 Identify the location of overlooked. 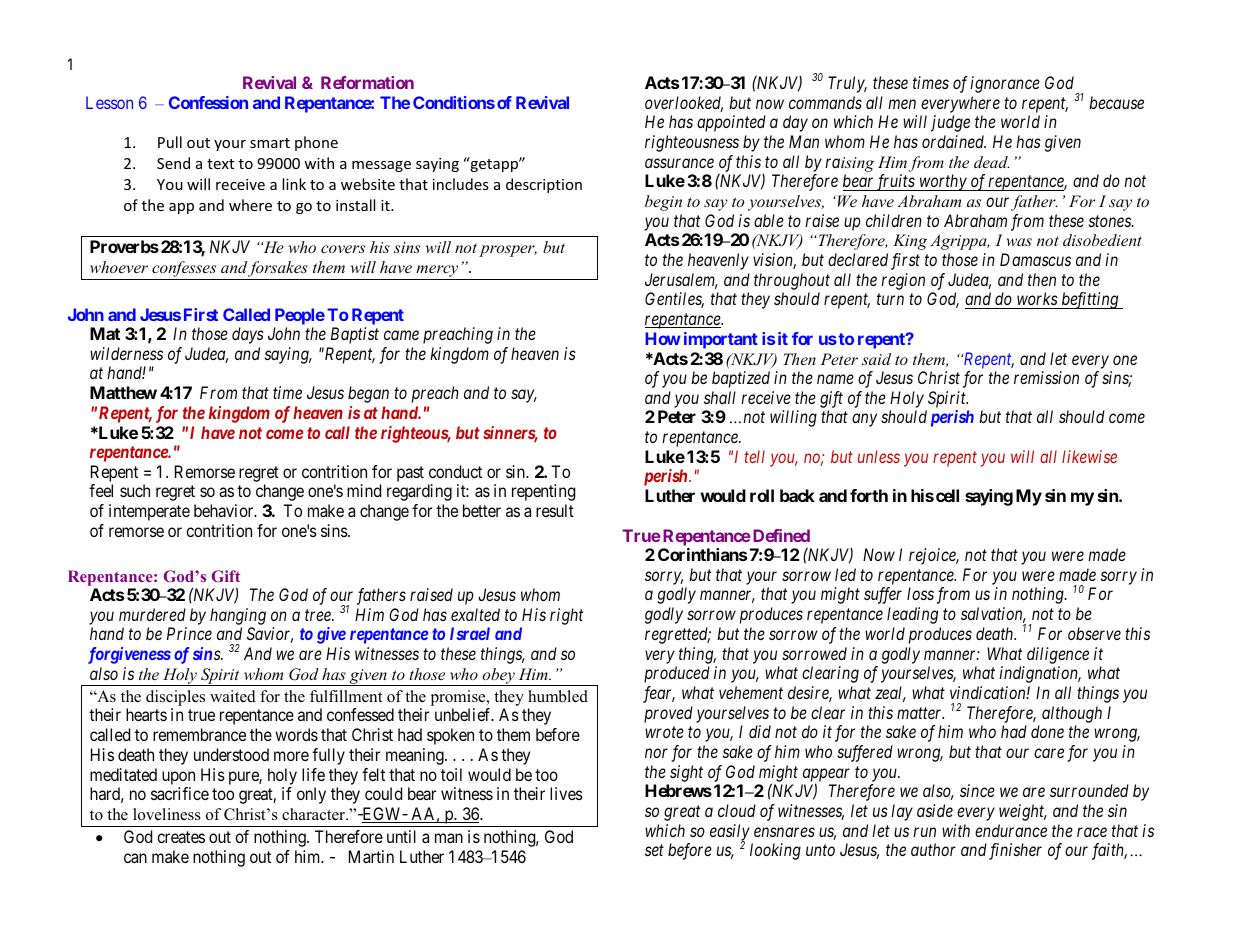
(684, 104).
